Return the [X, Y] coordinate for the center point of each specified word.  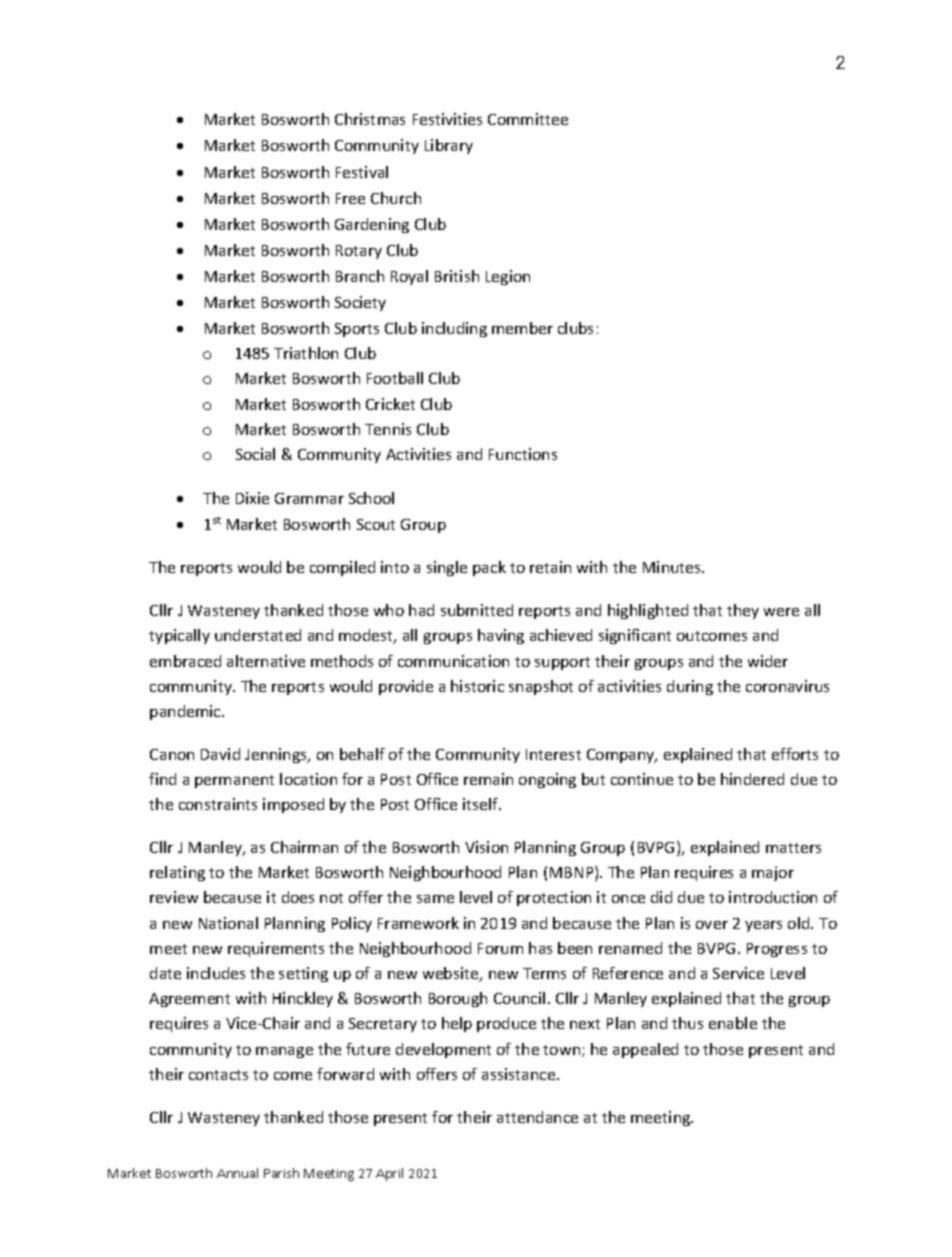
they [743, 611]
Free [350, 198]
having [501, 636]
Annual [237, 1173]
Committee [528, 119]
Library [449, 146]
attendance [537, 1117]
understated [258, 635]
